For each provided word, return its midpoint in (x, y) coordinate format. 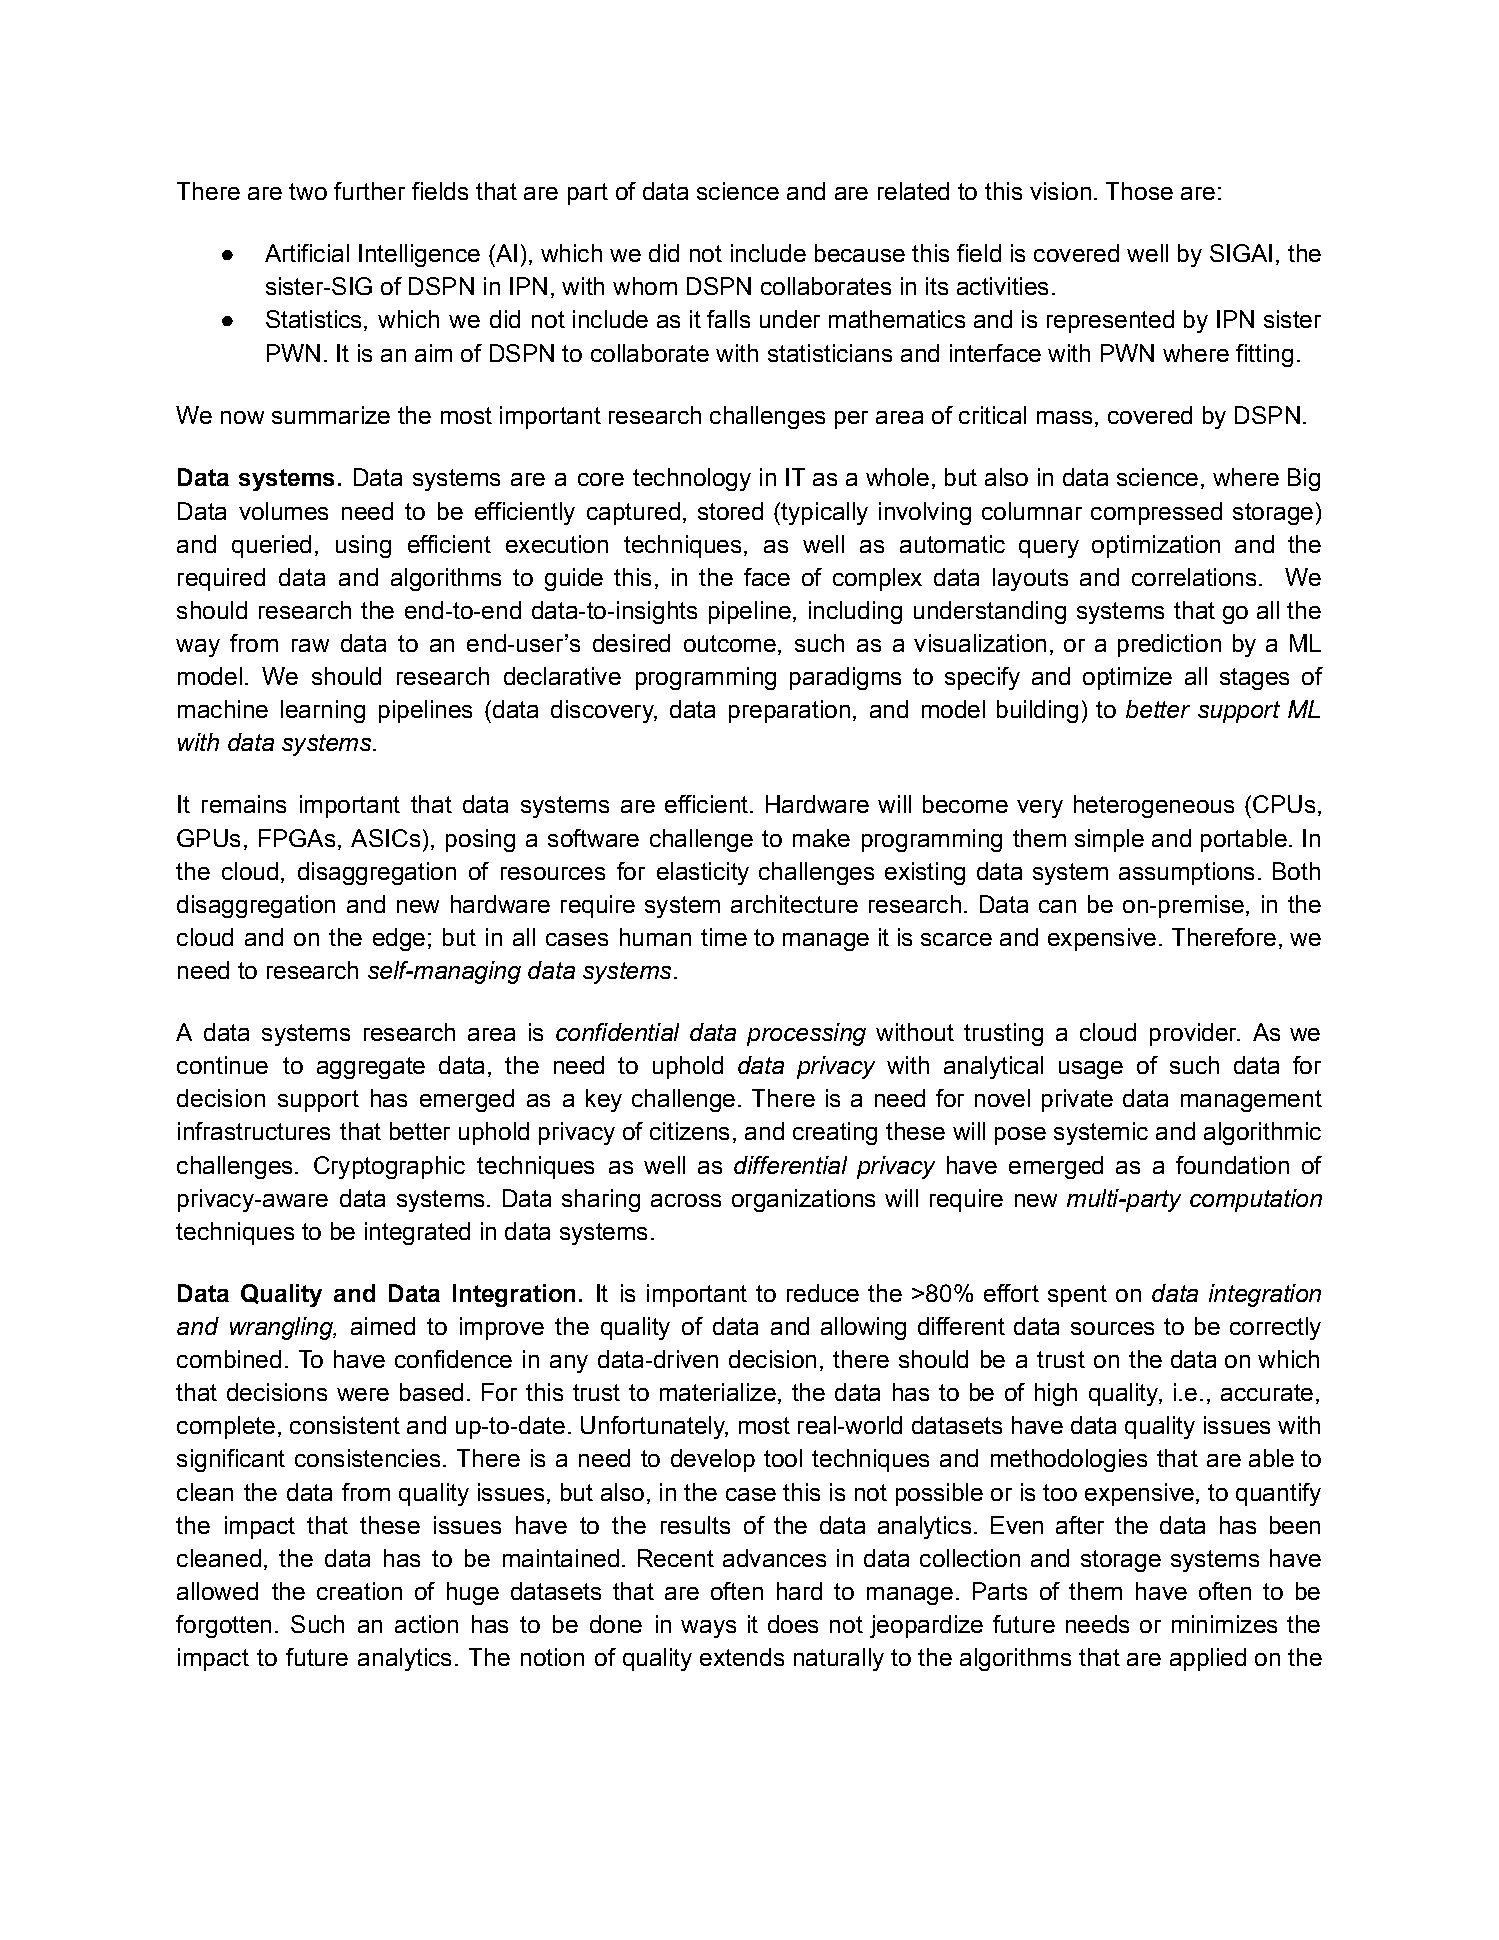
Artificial (307, 253)
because (860, 253)
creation (359, 1591)
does (793, 1624)
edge (399, 939)
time (724, 937)
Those (1139, 191)
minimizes (1224, 1624)
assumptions (1186, 873)
